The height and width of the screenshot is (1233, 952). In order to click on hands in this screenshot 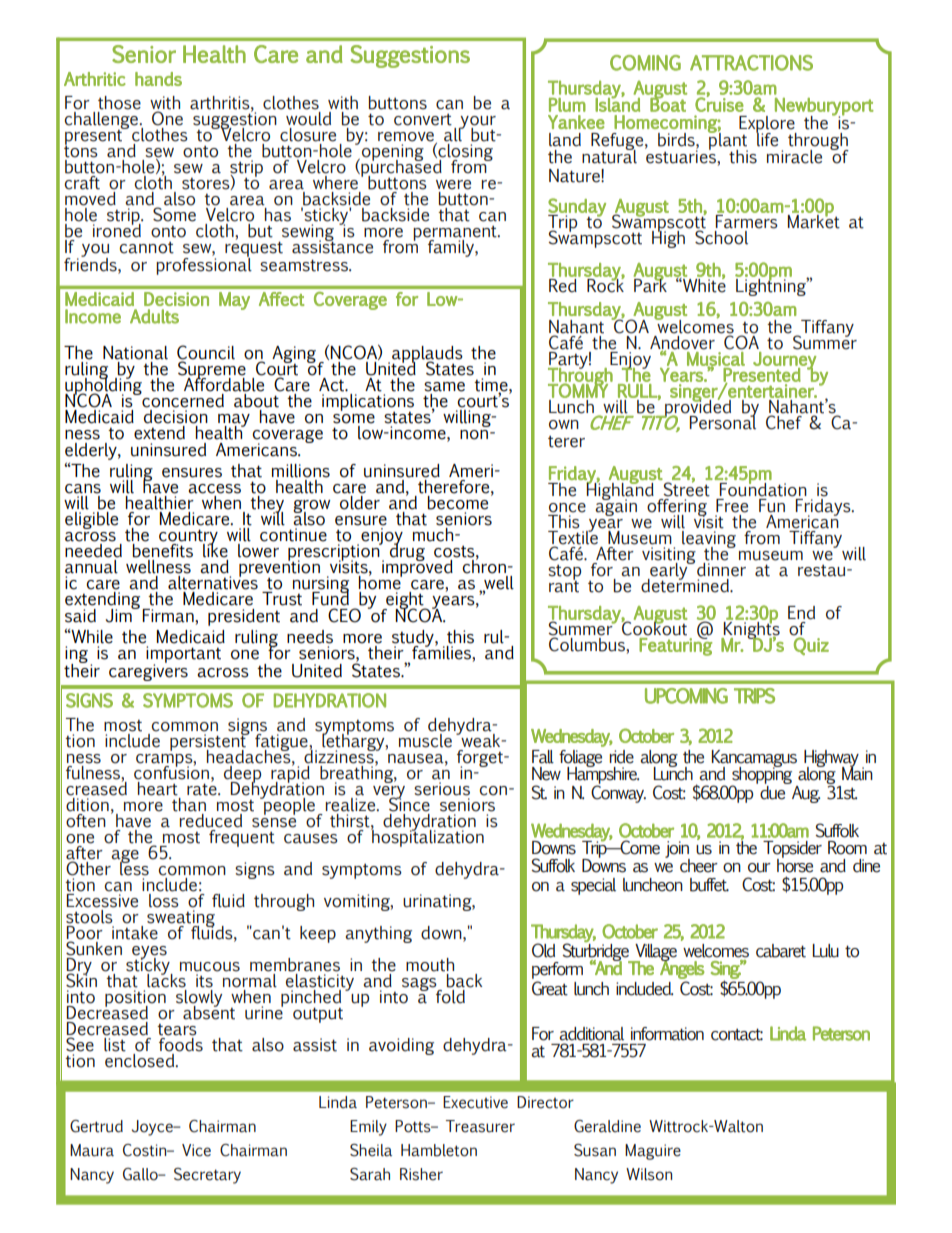, I will do `click(158, 79)`.
